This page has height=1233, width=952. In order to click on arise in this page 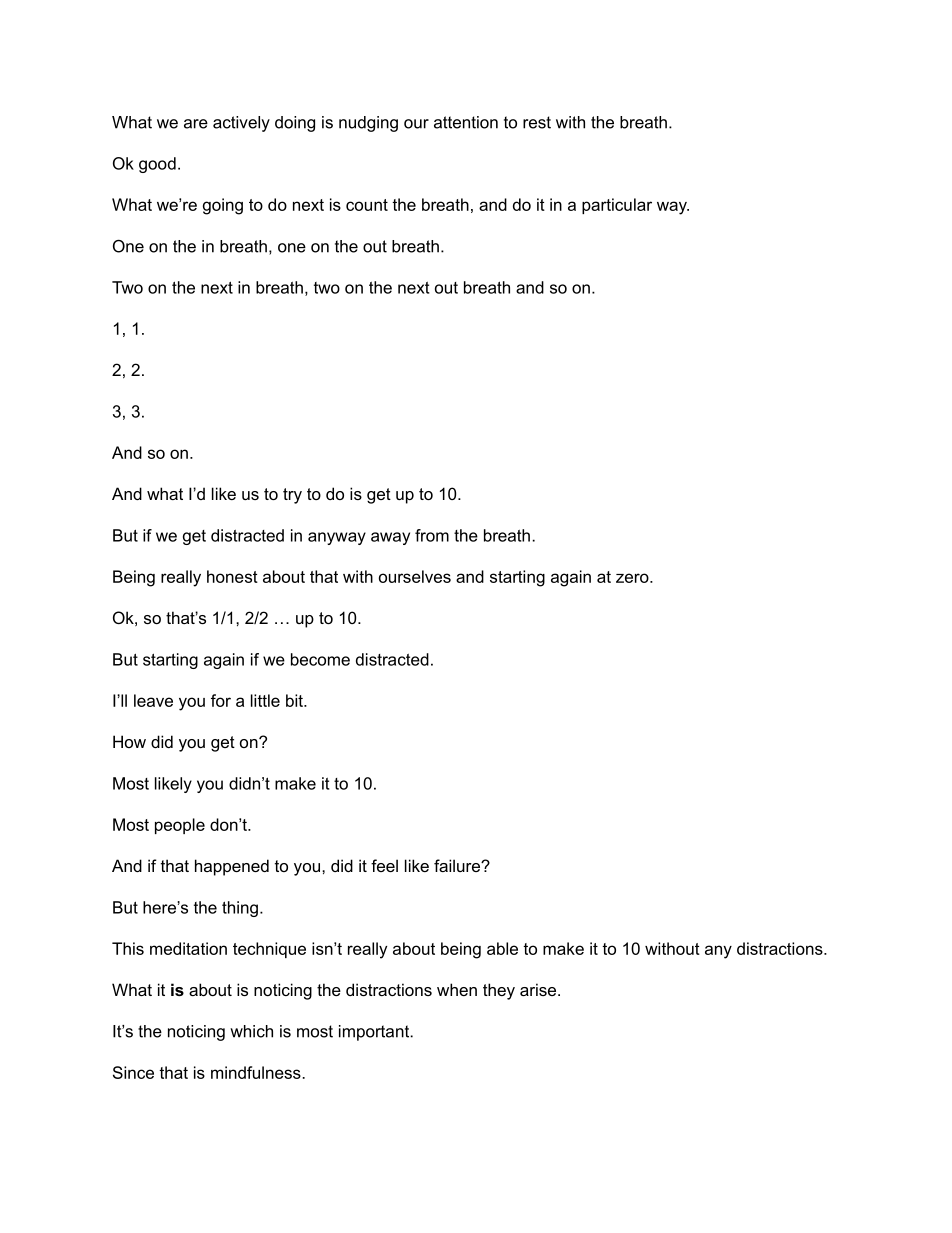, I will do `click(539, 989)`.
